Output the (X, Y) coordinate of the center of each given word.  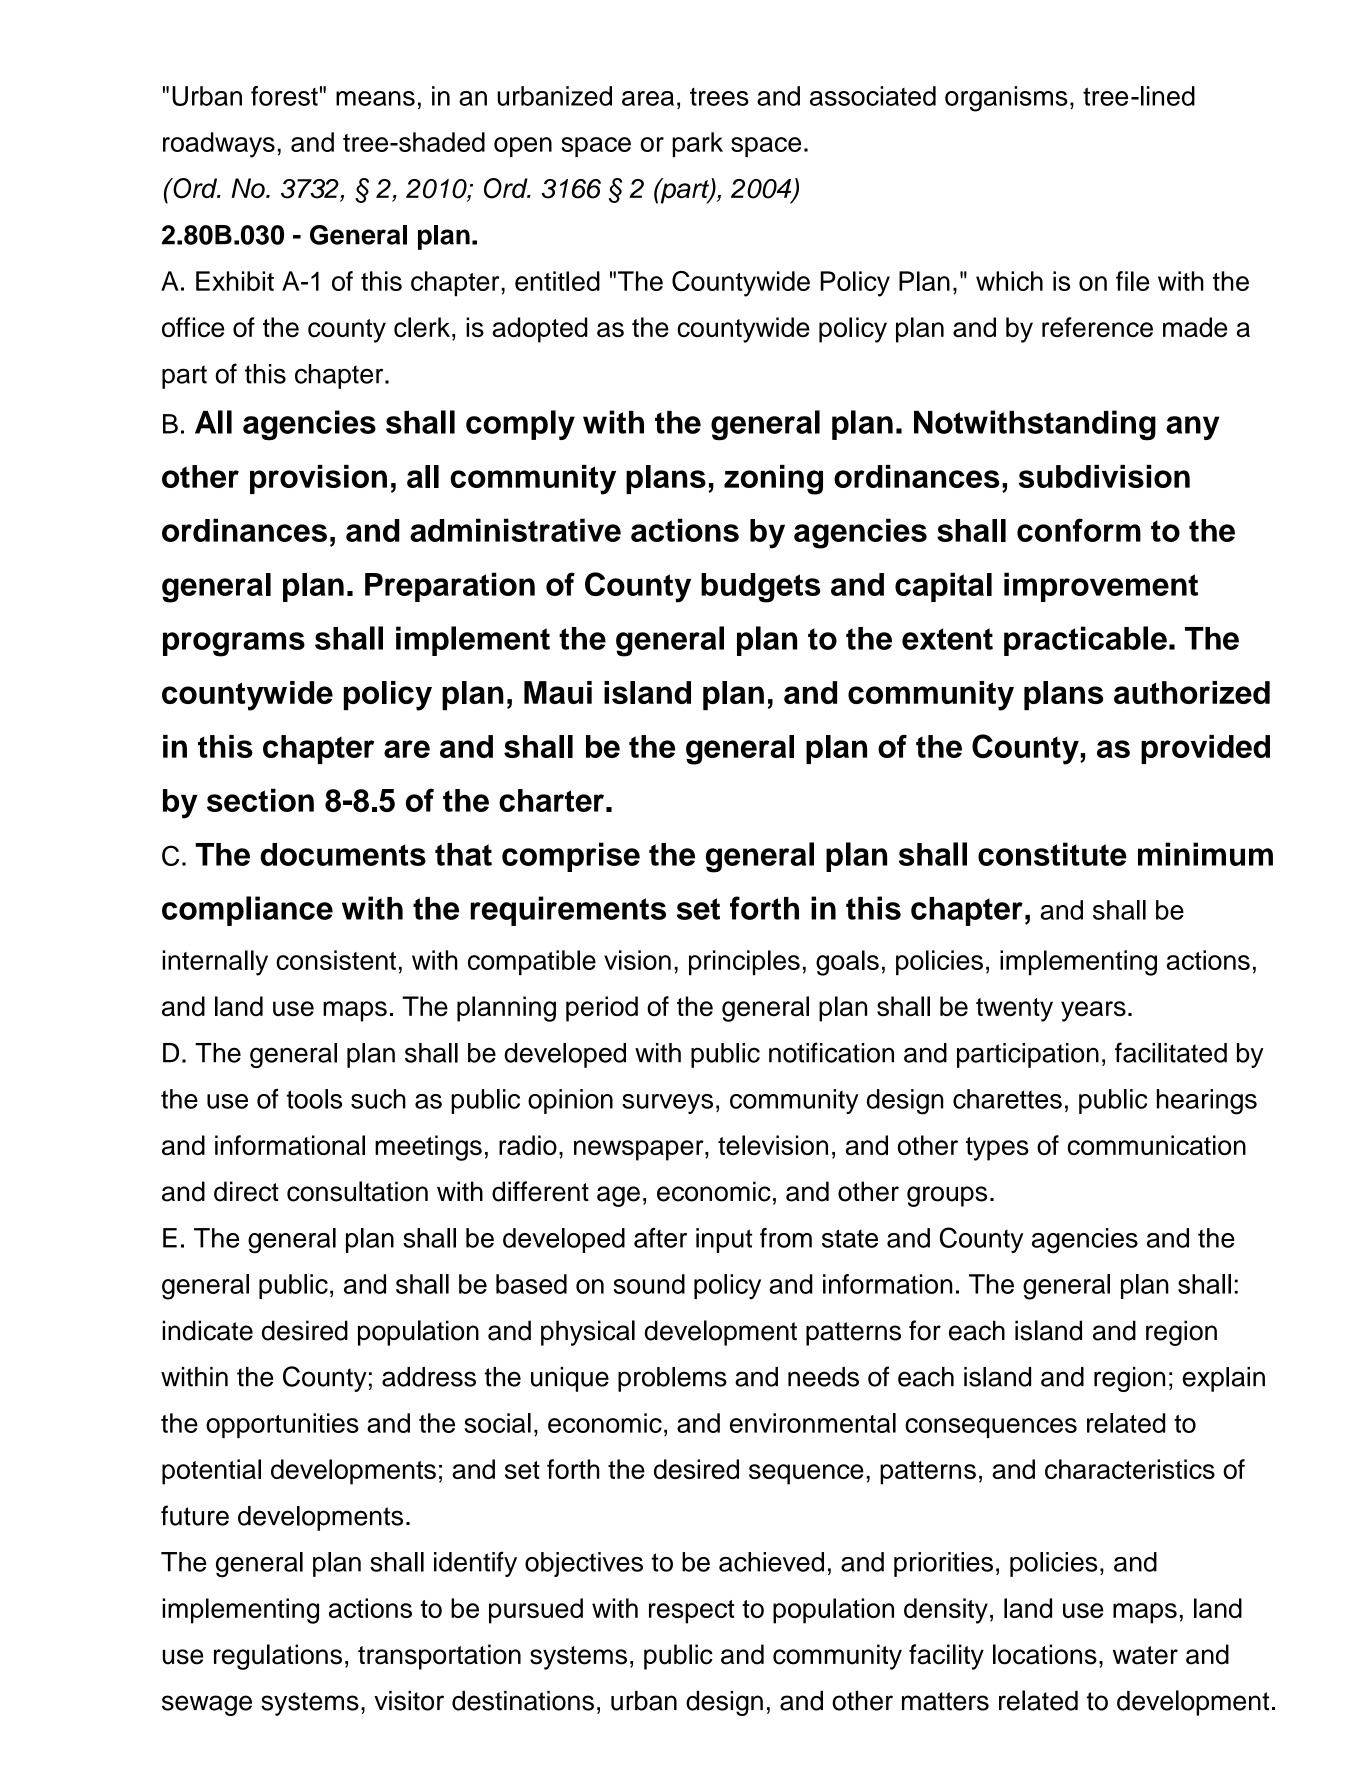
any (1192, 428)
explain (1224, 1379)
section (260, 800)
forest (284, 96)
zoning (773, 480)
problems (672, 1379)
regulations (278, 1657)
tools (314, 1099)
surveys (667, 1104)
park (697, 144)
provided (1205, 749)
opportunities (282, 1425)
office (193, 327)
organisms (1006, 99)
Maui (558, 692)
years (1093, 1011)
